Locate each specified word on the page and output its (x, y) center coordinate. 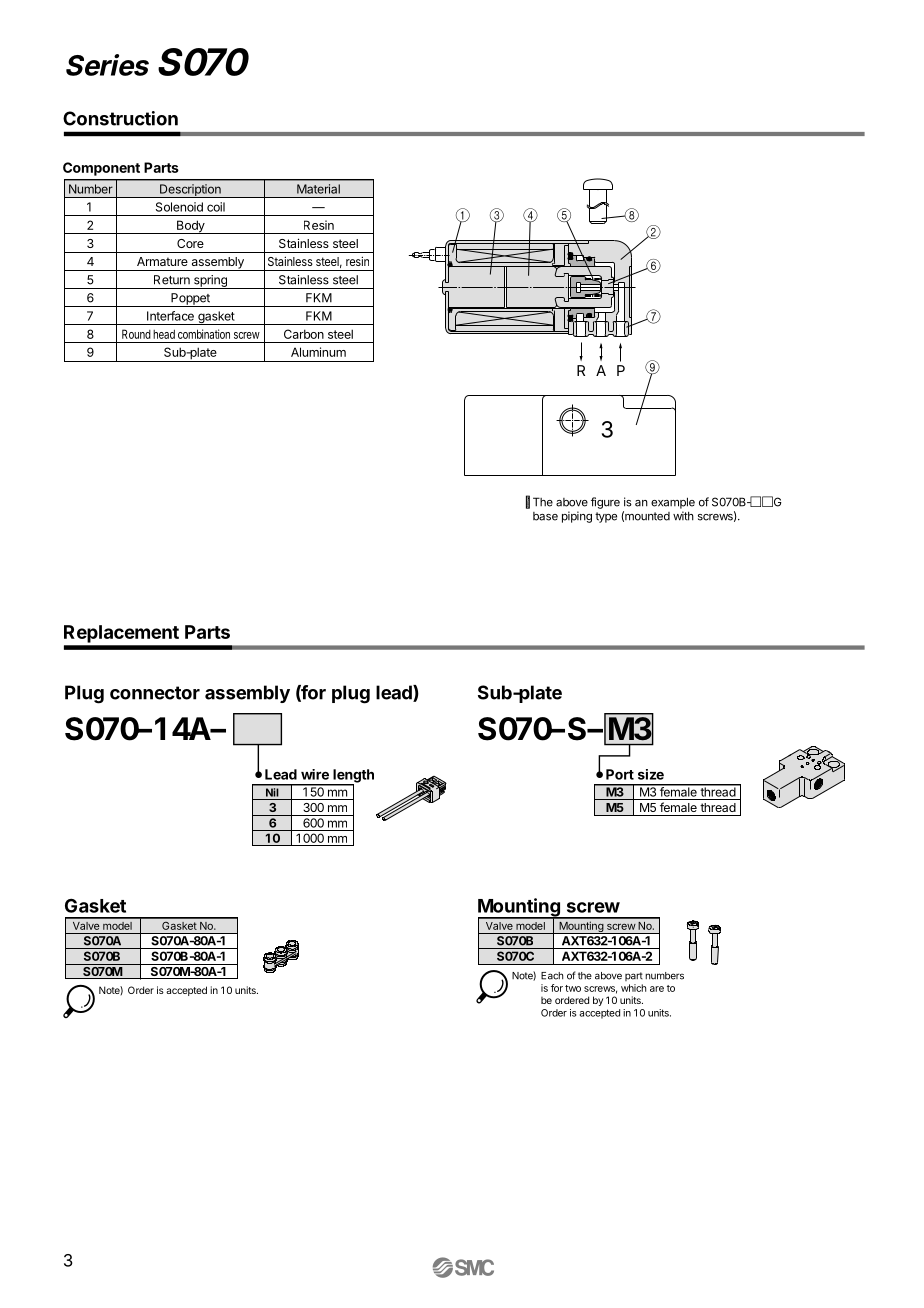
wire (315, 774)
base (545, 516)
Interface (170, 316)
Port (620, 774)
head (164, 334)
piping (577, 517)
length (352, 777)
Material (318, 189)
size (651, 774)
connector (155, 693)
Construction (120, 118)
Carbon (304, 334)
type (606, 517)
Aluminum (318, 352)
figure (605, 503)
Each (552, 976)
